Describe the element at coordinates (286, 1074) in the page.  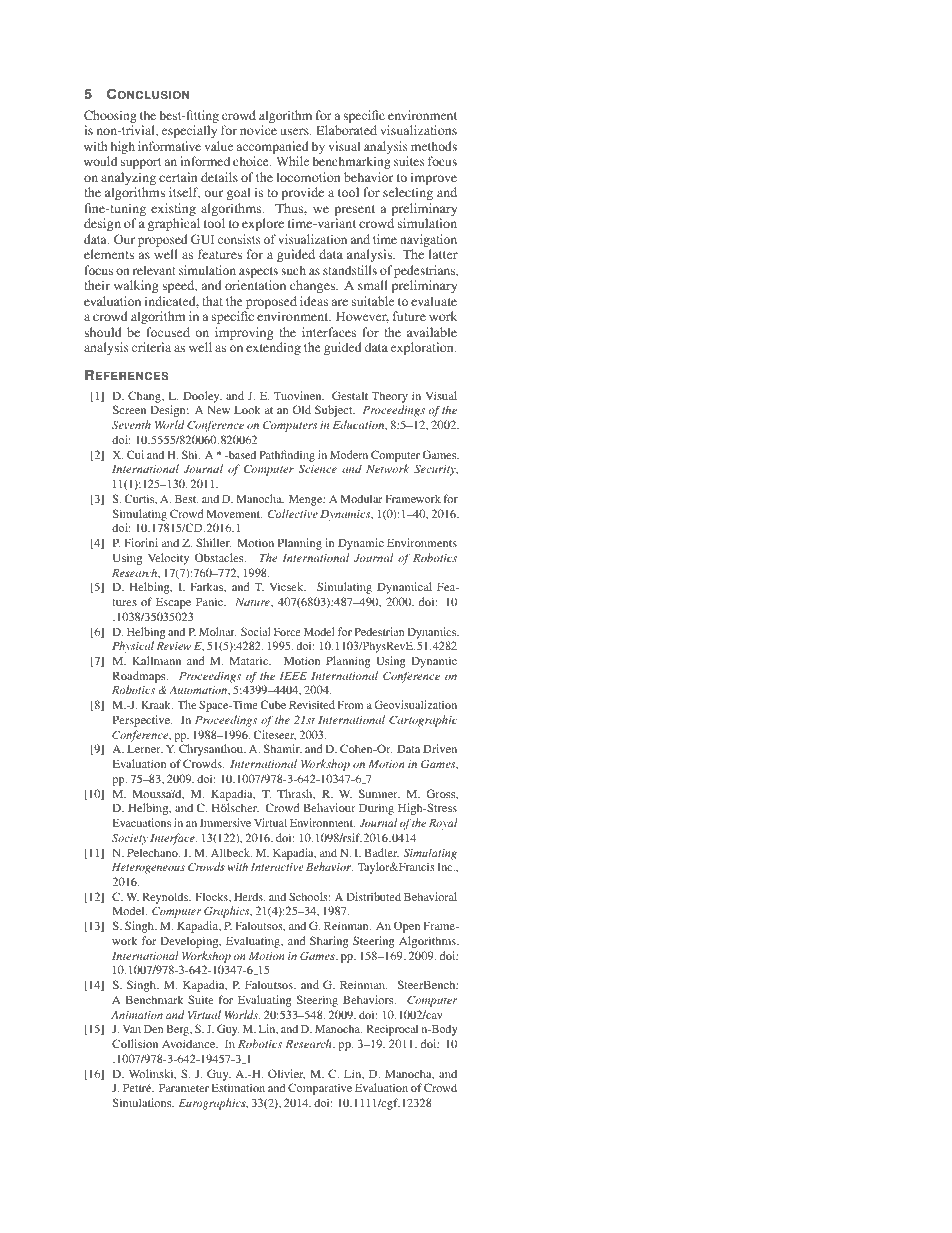
I see `Olivier` at that location.
